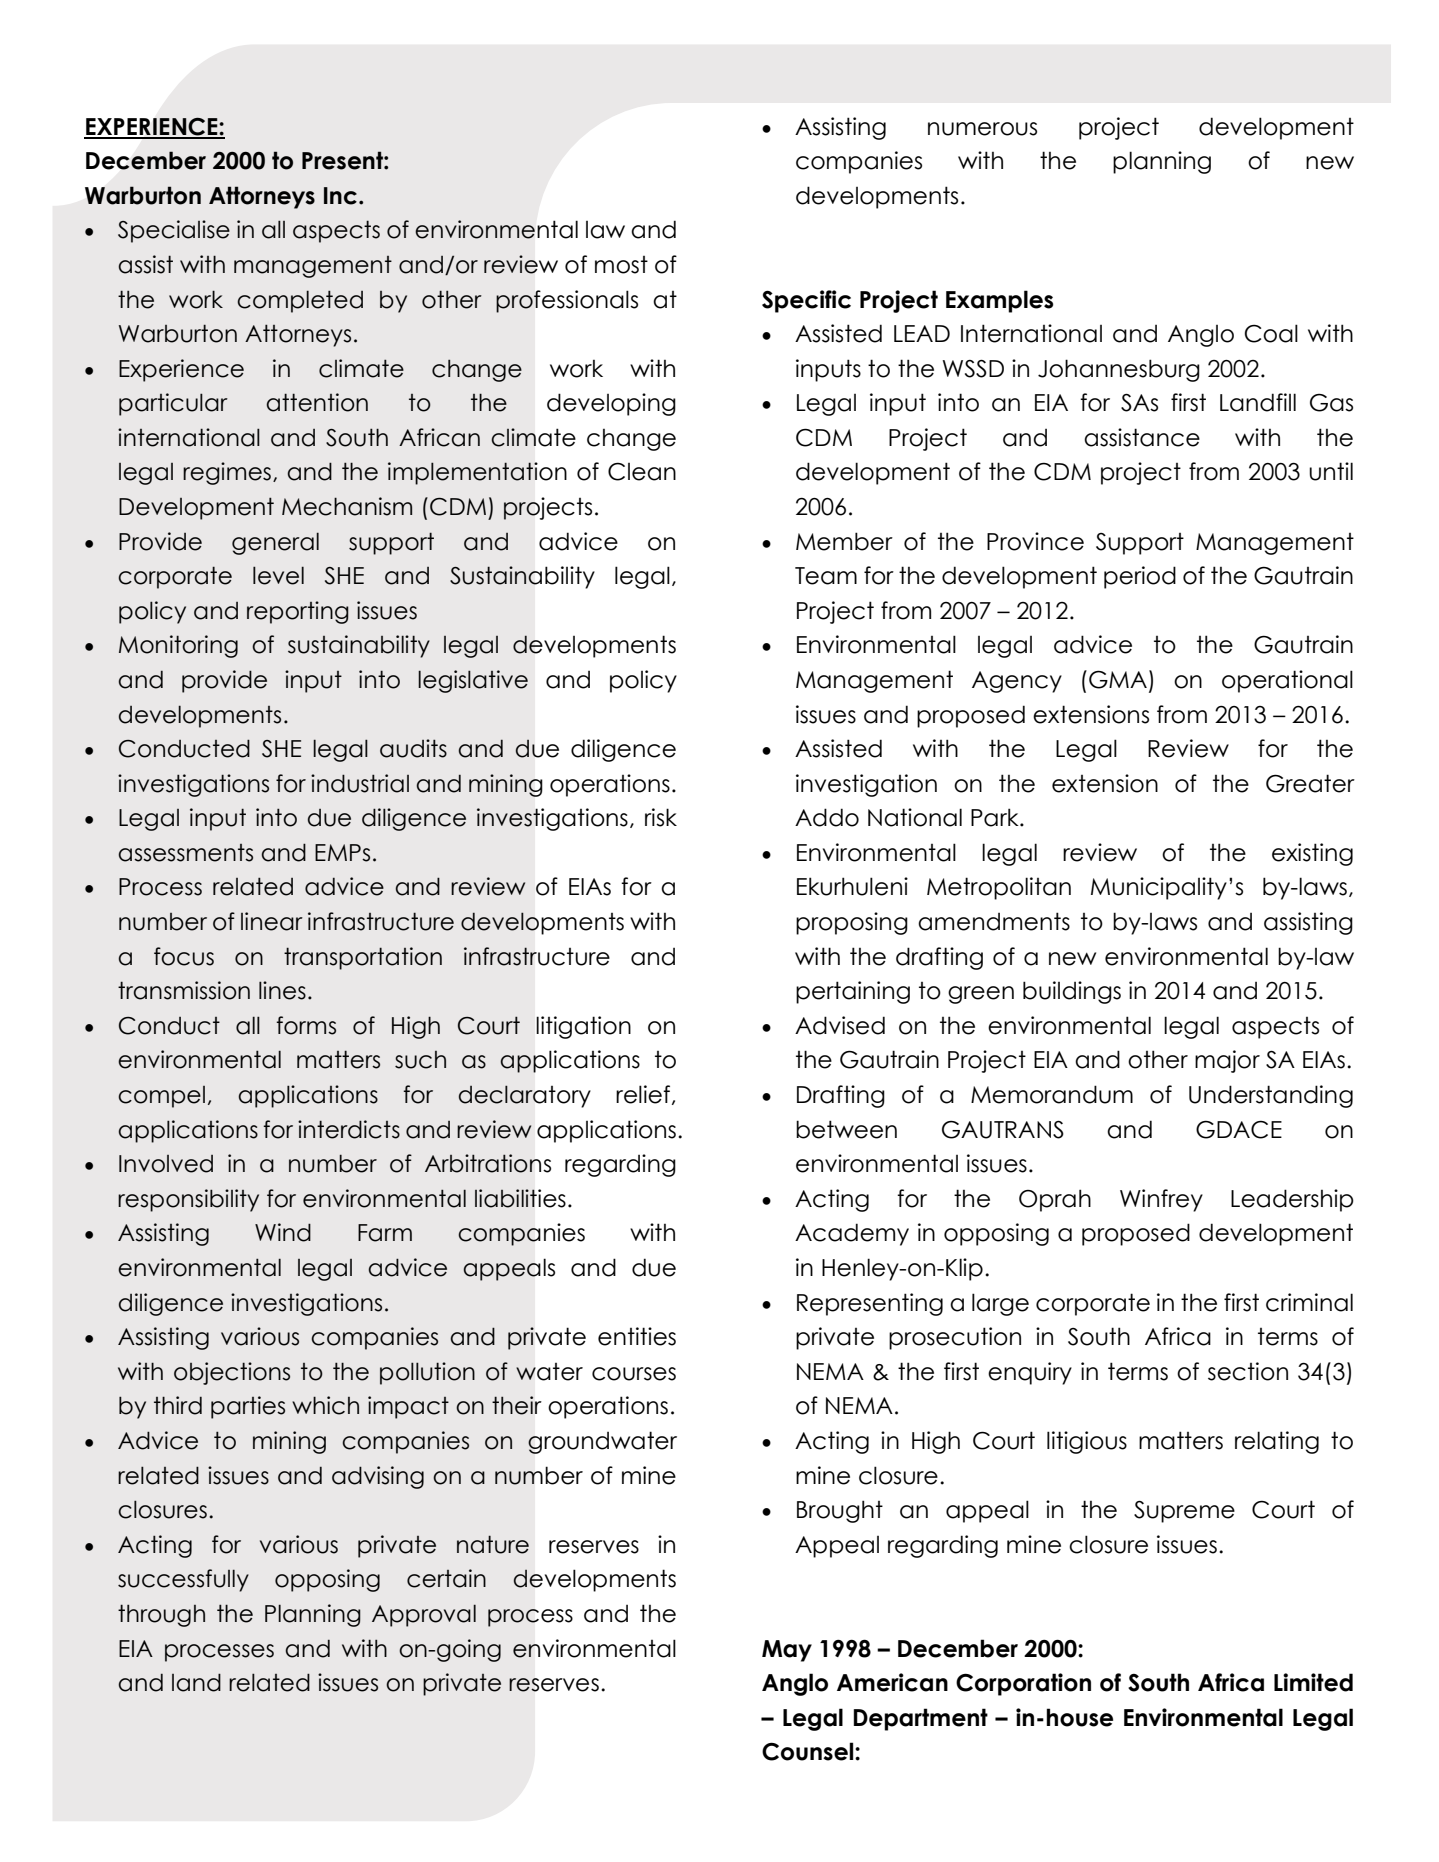 The image size is (1439, 1862). What do you see at coordinates (272, 921) in the screenshot?
I see `linear` at bounding box center [272, 921].
